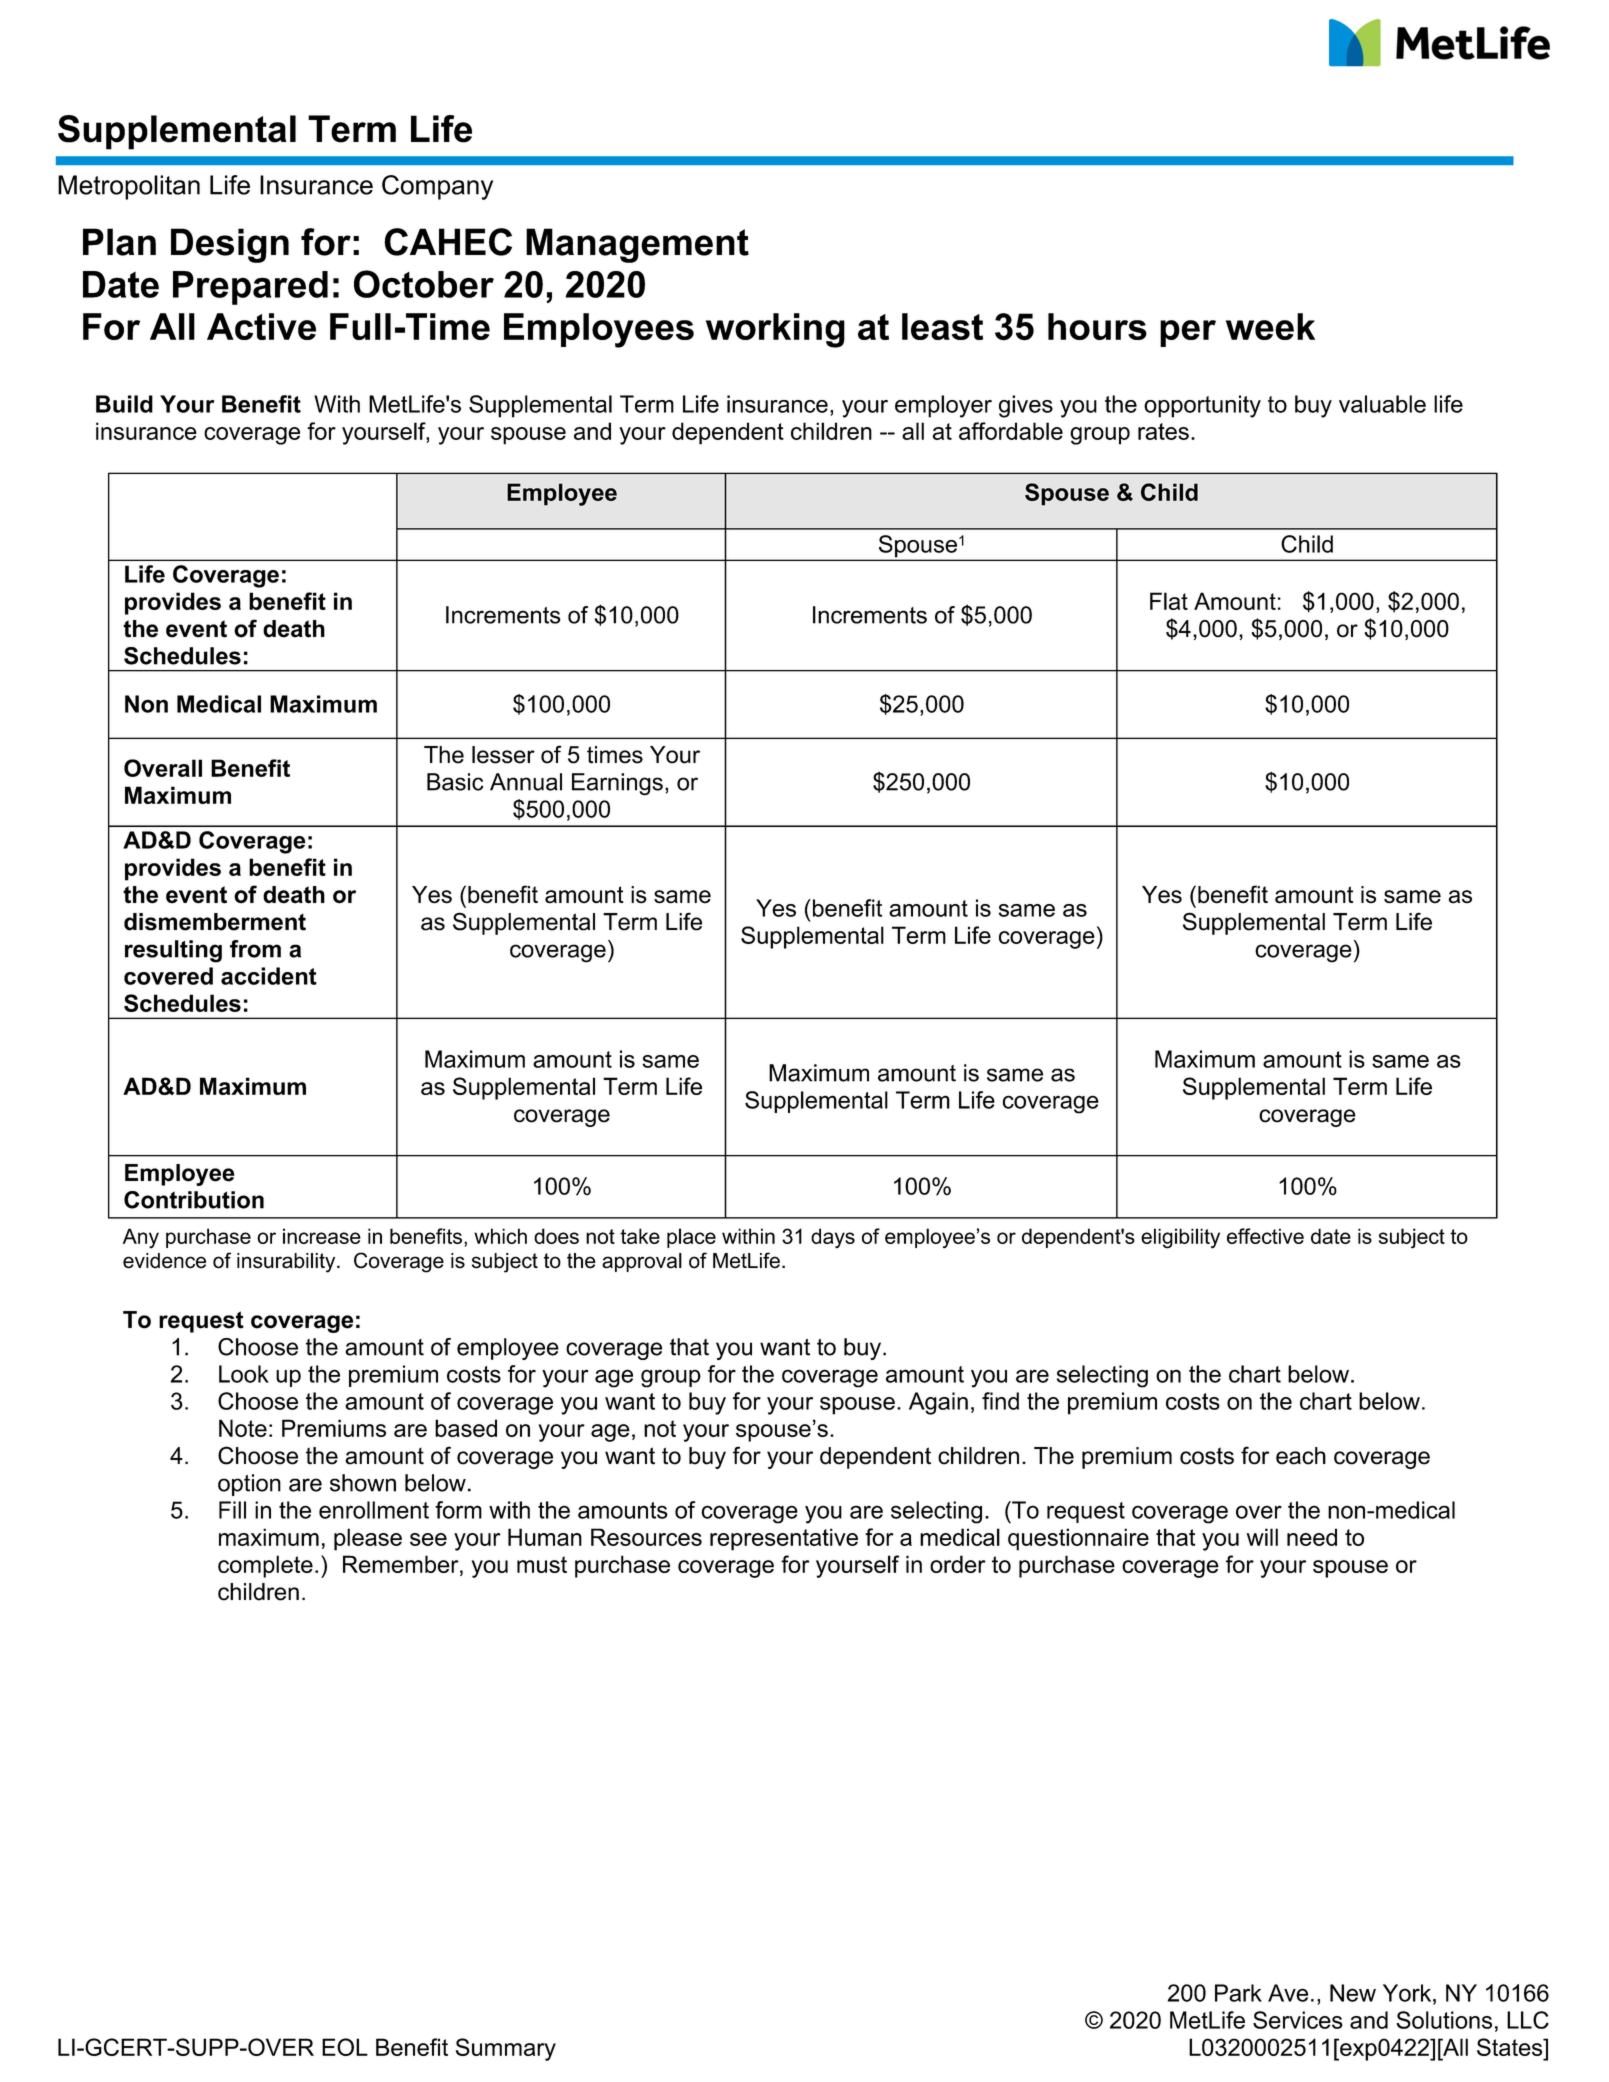 Image resolution: width=1609 pixels, height=2082 pixels. What do you see at coordinates (506, 2049) in the screenshot?
I see `Summary` at bounding box center [506, 2049].
